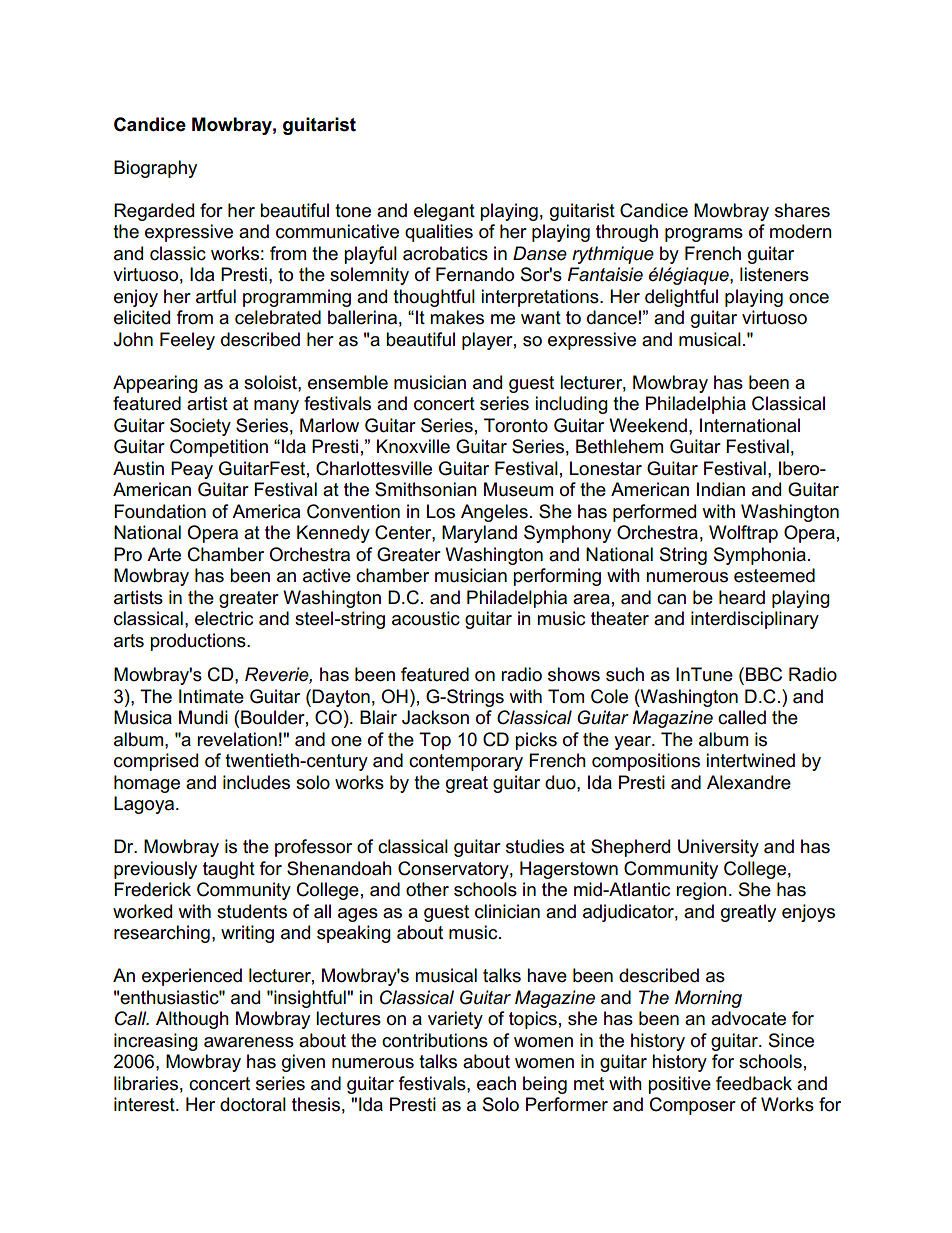 This page has width=952, height=1233. What do you see at coordinates (704, 235) in the page?
I see `programs` at bounding box center [704, 235].
